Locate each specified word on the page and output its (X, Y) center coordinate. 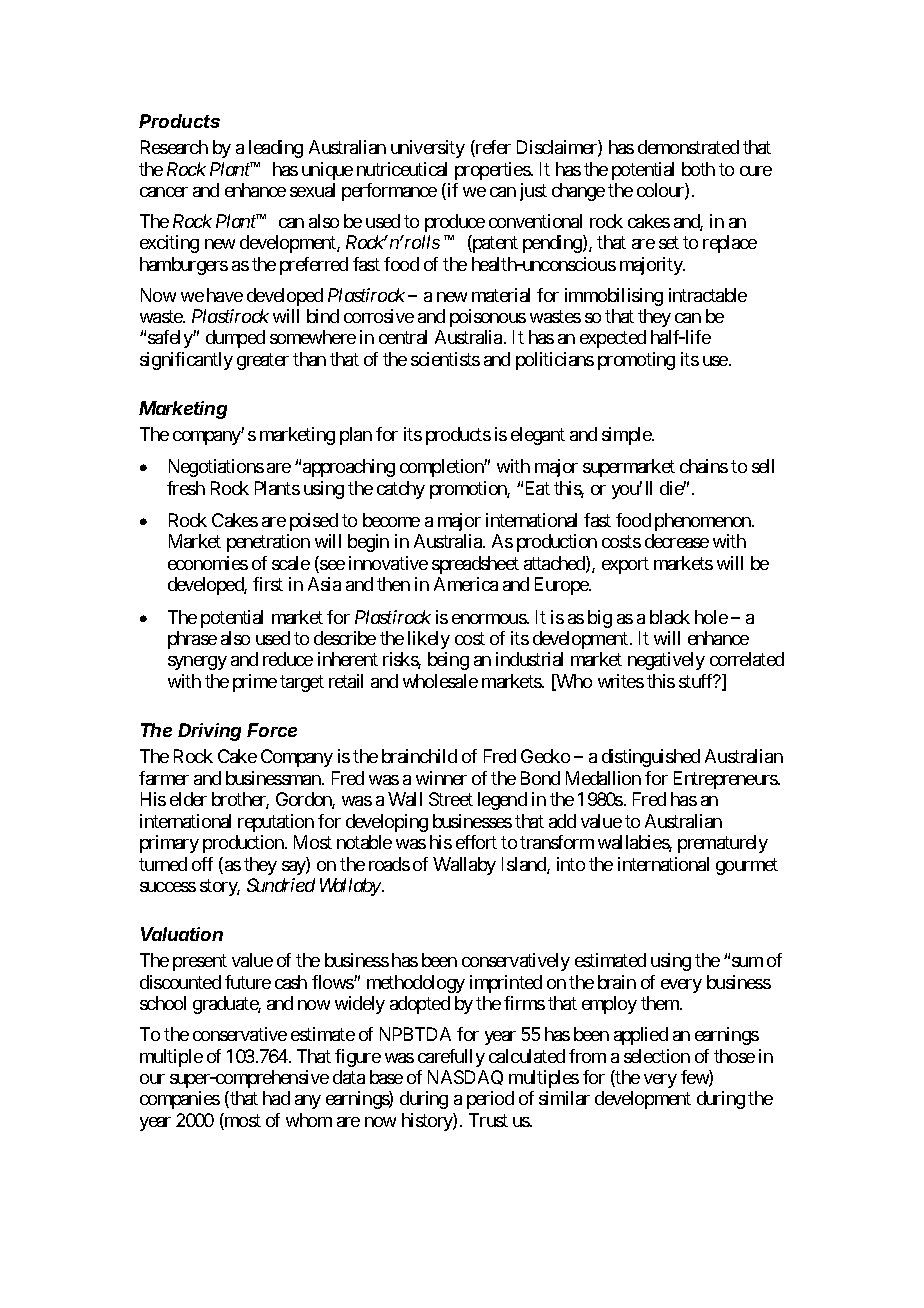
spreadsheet (475, 565)
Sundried (281, 885)
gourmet (747, 866)
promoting (636, 361)
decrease (677, 541)
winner (441, 778)
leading (276, 149)
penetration (268, 543)
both (698, 169)
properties (493, 171)
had (276, 1098)
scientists (445, 359)
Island (525, 865)
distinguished (651, 758)
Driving (209, 732)
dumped (235, 339)
